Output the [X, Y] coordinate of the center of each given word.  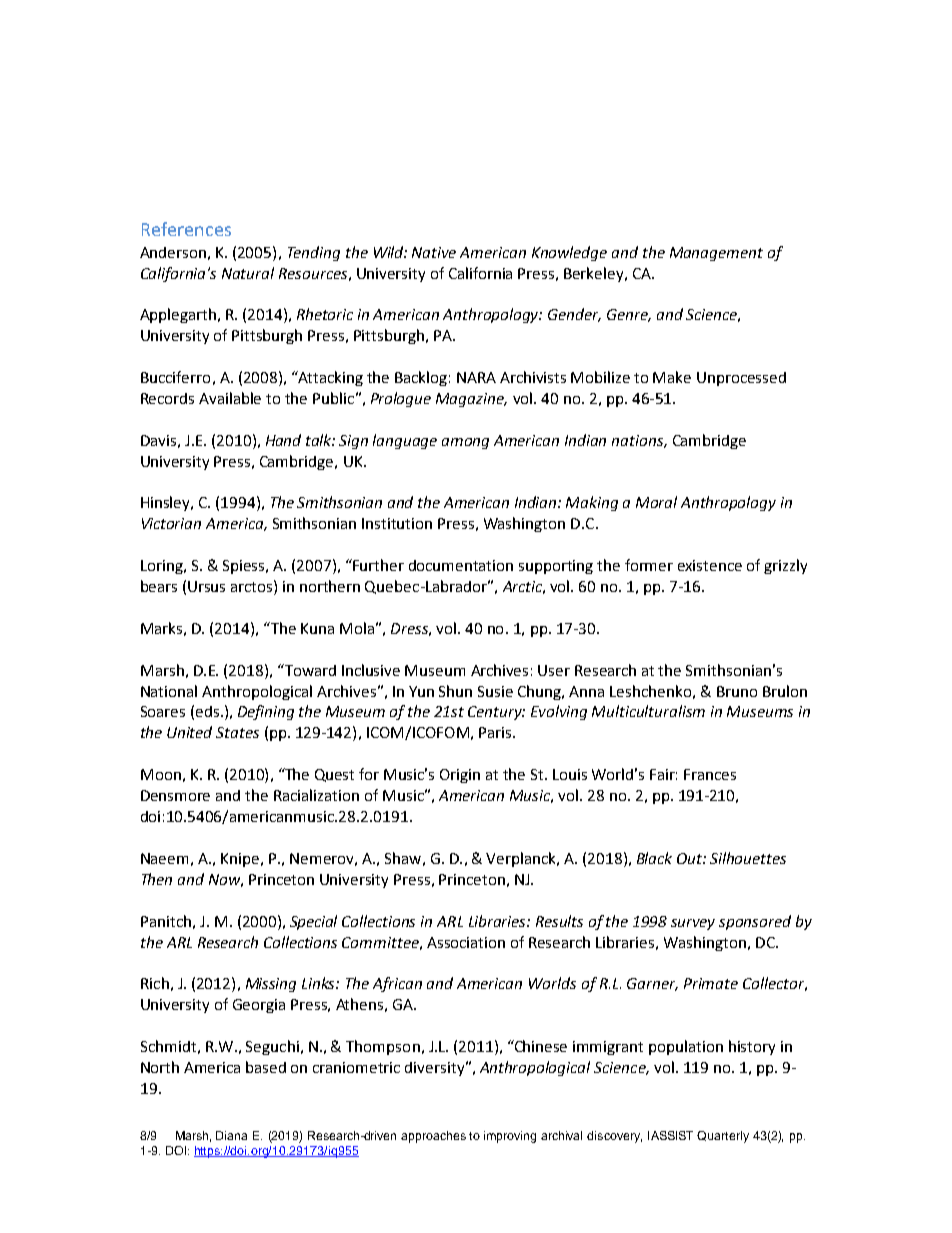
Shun [455, 691]
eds [209, 711]
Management [716, 254]
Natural [248, 273]
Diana [231, 1135]
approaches [433, 1137]
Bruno [737, 691]
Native [434, 252]
